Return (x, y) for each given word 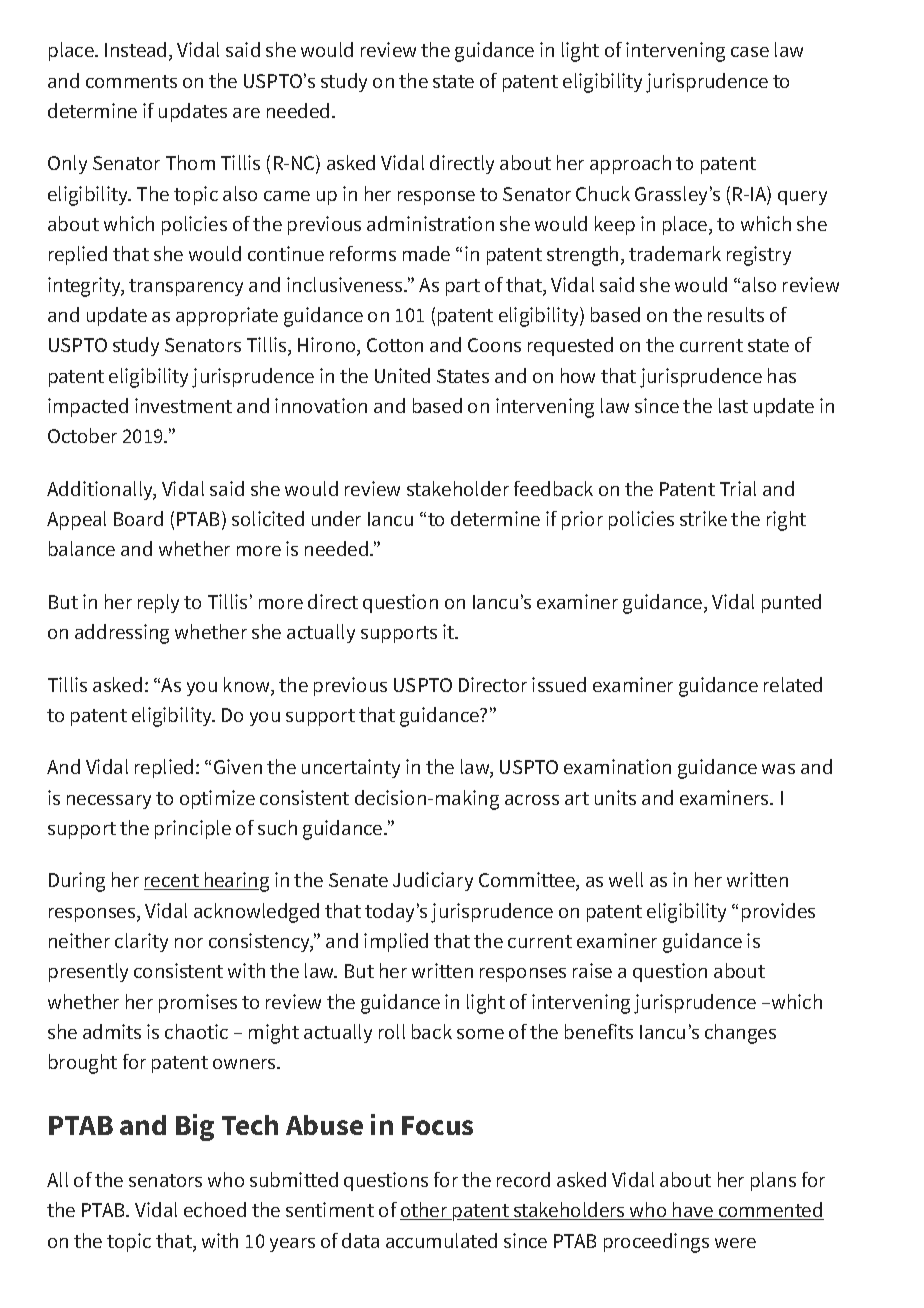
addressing (122, 634)
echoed (215, 1209)
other (425, 1211)
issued (559, 684)
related (793, 684)
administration (430, 223)
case (750, 52)
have (693, 1211)
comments (131, 81)
